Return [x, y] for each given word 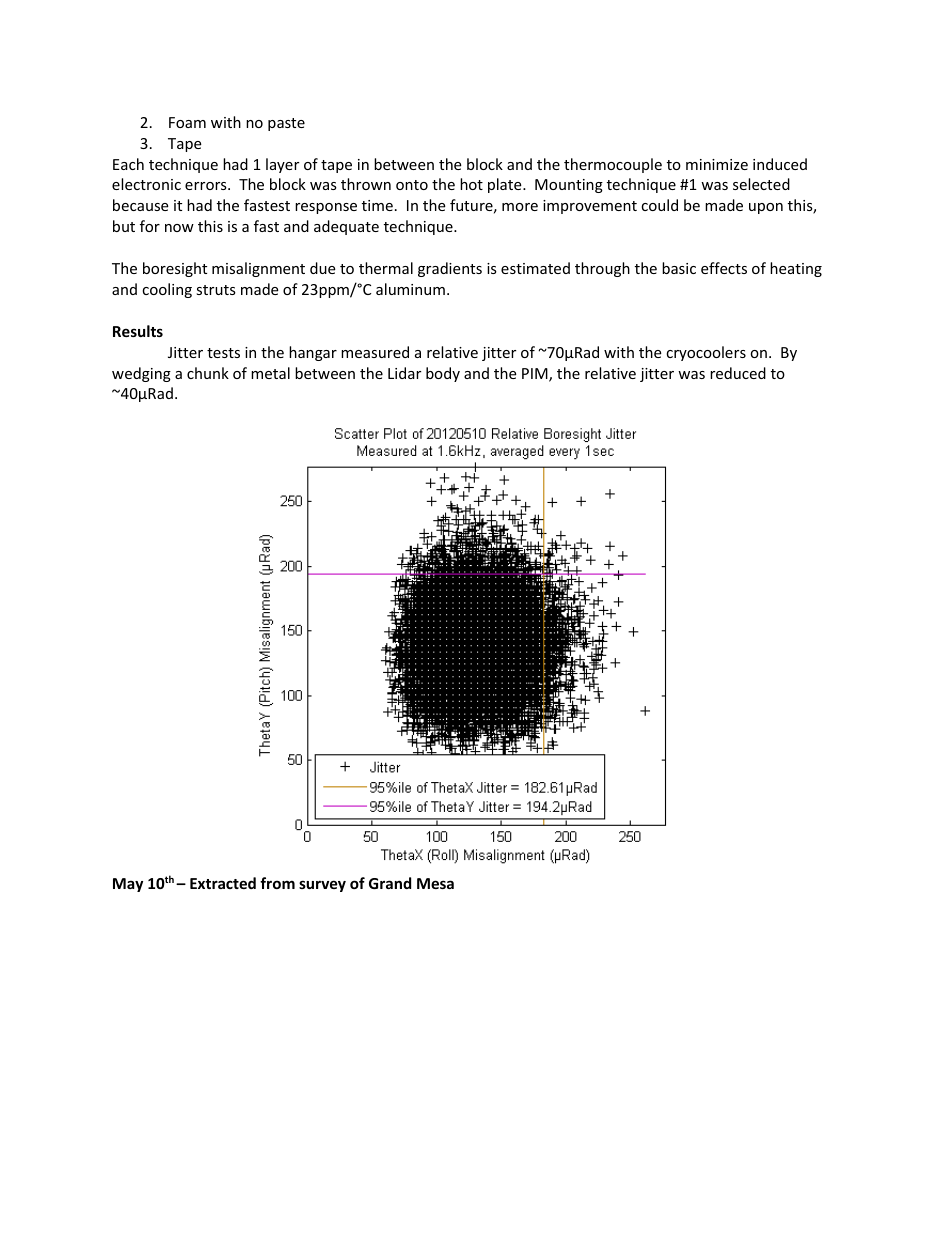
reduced [738, 373]
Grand [390, 883]
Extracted [223, 883]
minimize [717, 164]
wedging [141, 374]
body [443, 374]
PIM [536, 375]
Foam [187, 122]
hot [471, 184]
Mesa [435, 883]
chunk [208, 373]
